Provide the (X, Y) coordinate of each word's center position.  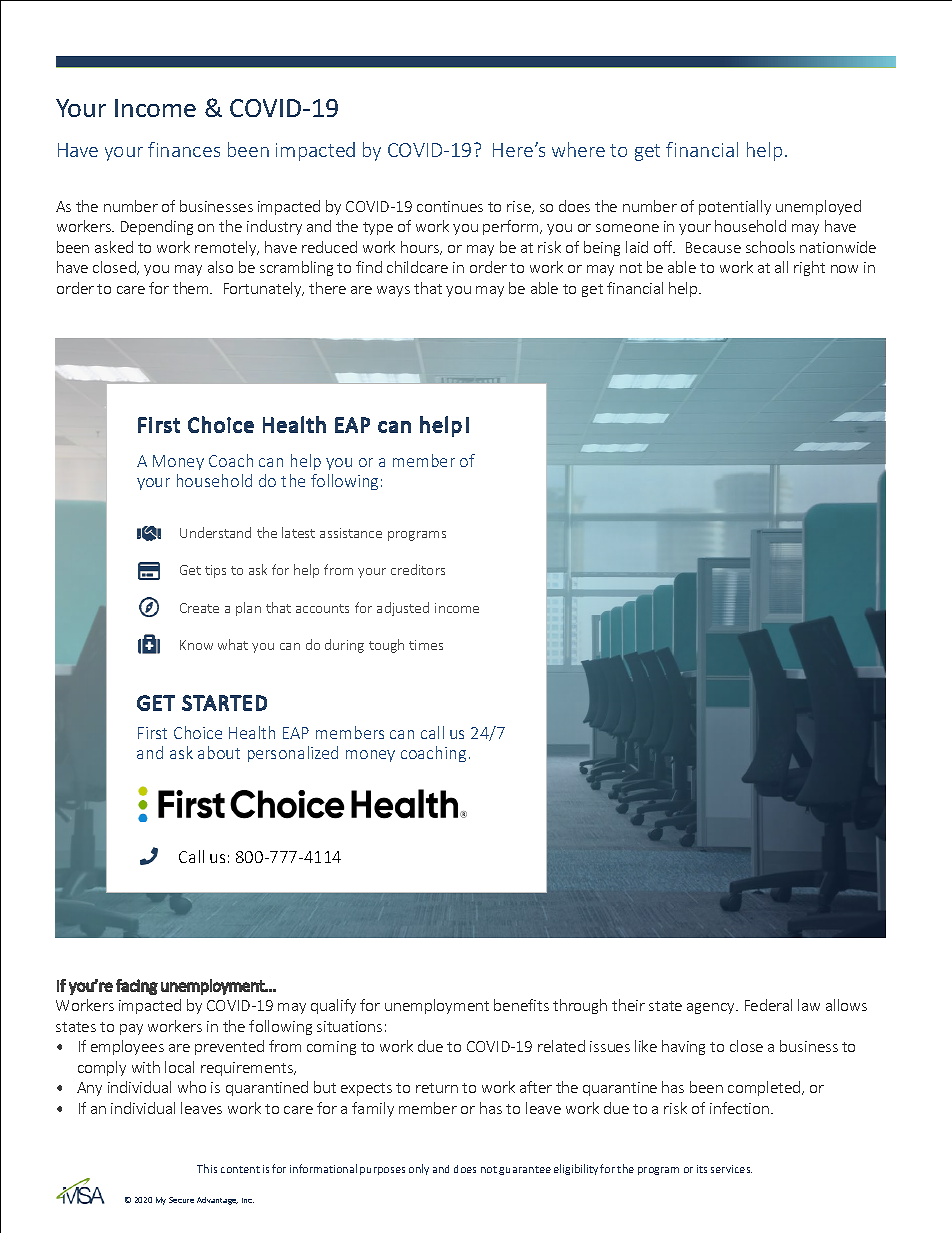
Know (196, 645)
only (419, 1169)
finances (184, 149)
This (207, 1168)
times (426, 645)
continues (450, 206)
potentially (735, 207)
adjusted (403, 609)
